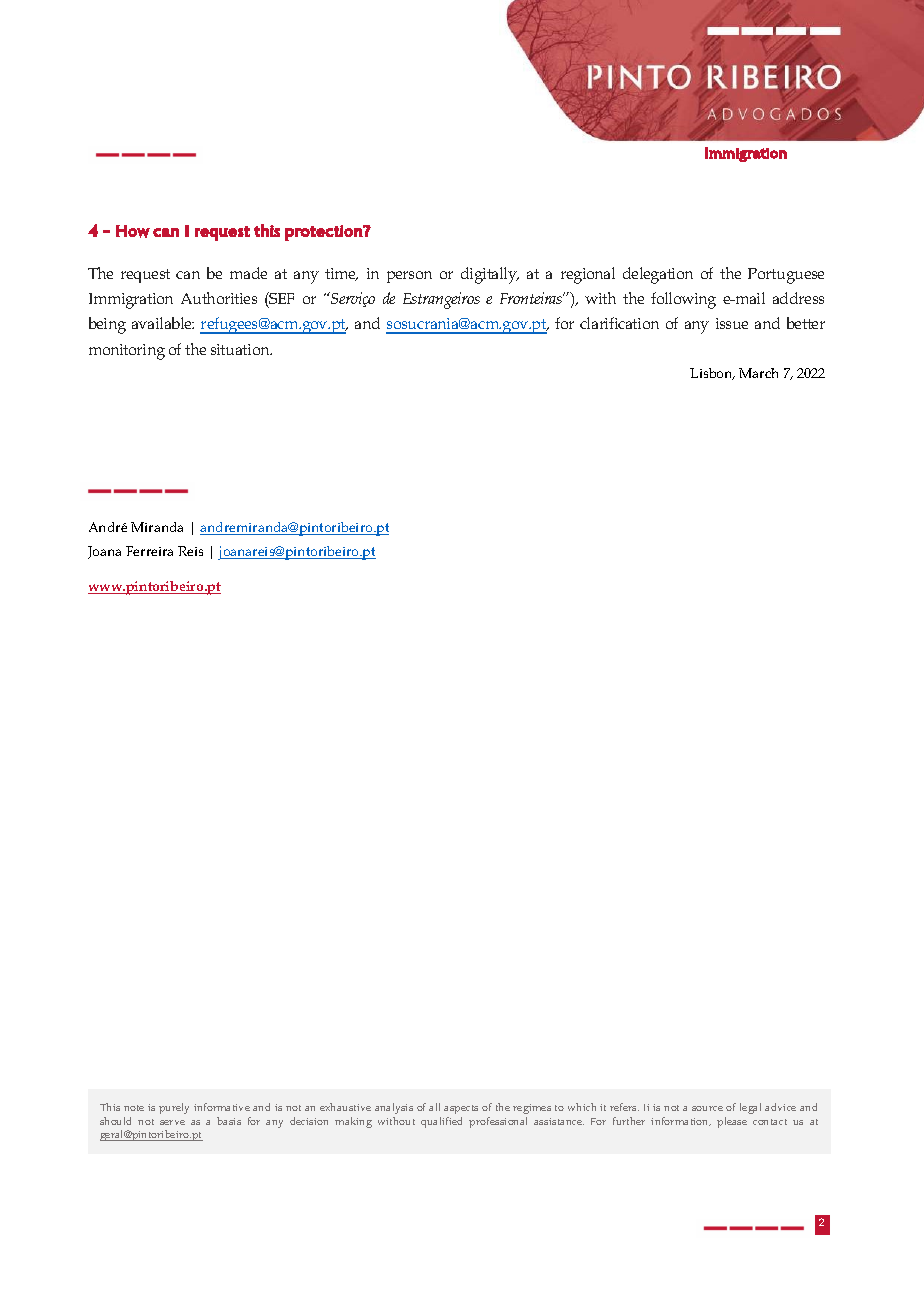 Image resolution: width=924 pixels, height=1308 pixels. What do you see at coordinates (149, 551) in the screenshot?
I see `Ferreira` at bounding box center [149, 551].
